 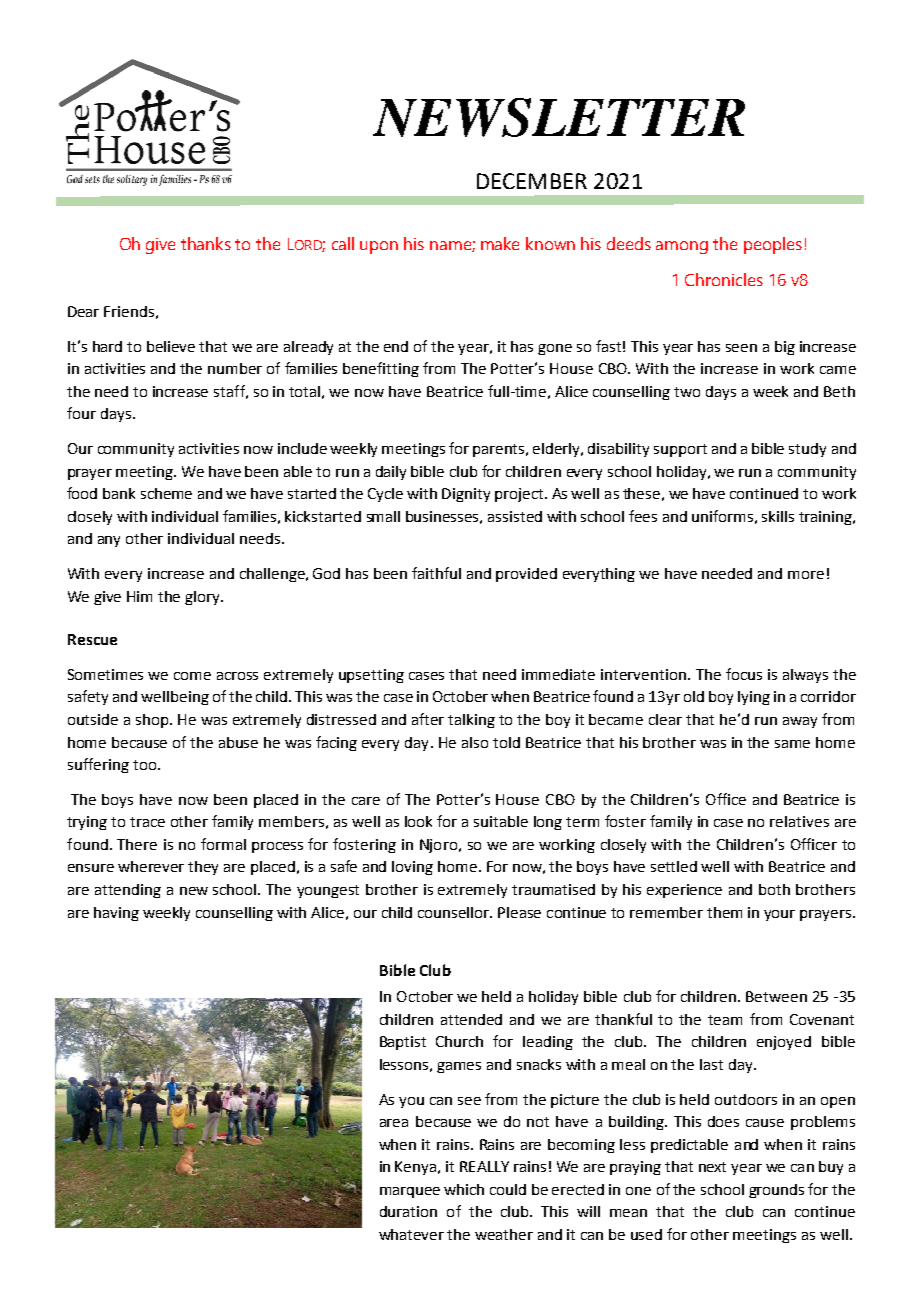 I want to click on skills, so click(x=778, y=516).
